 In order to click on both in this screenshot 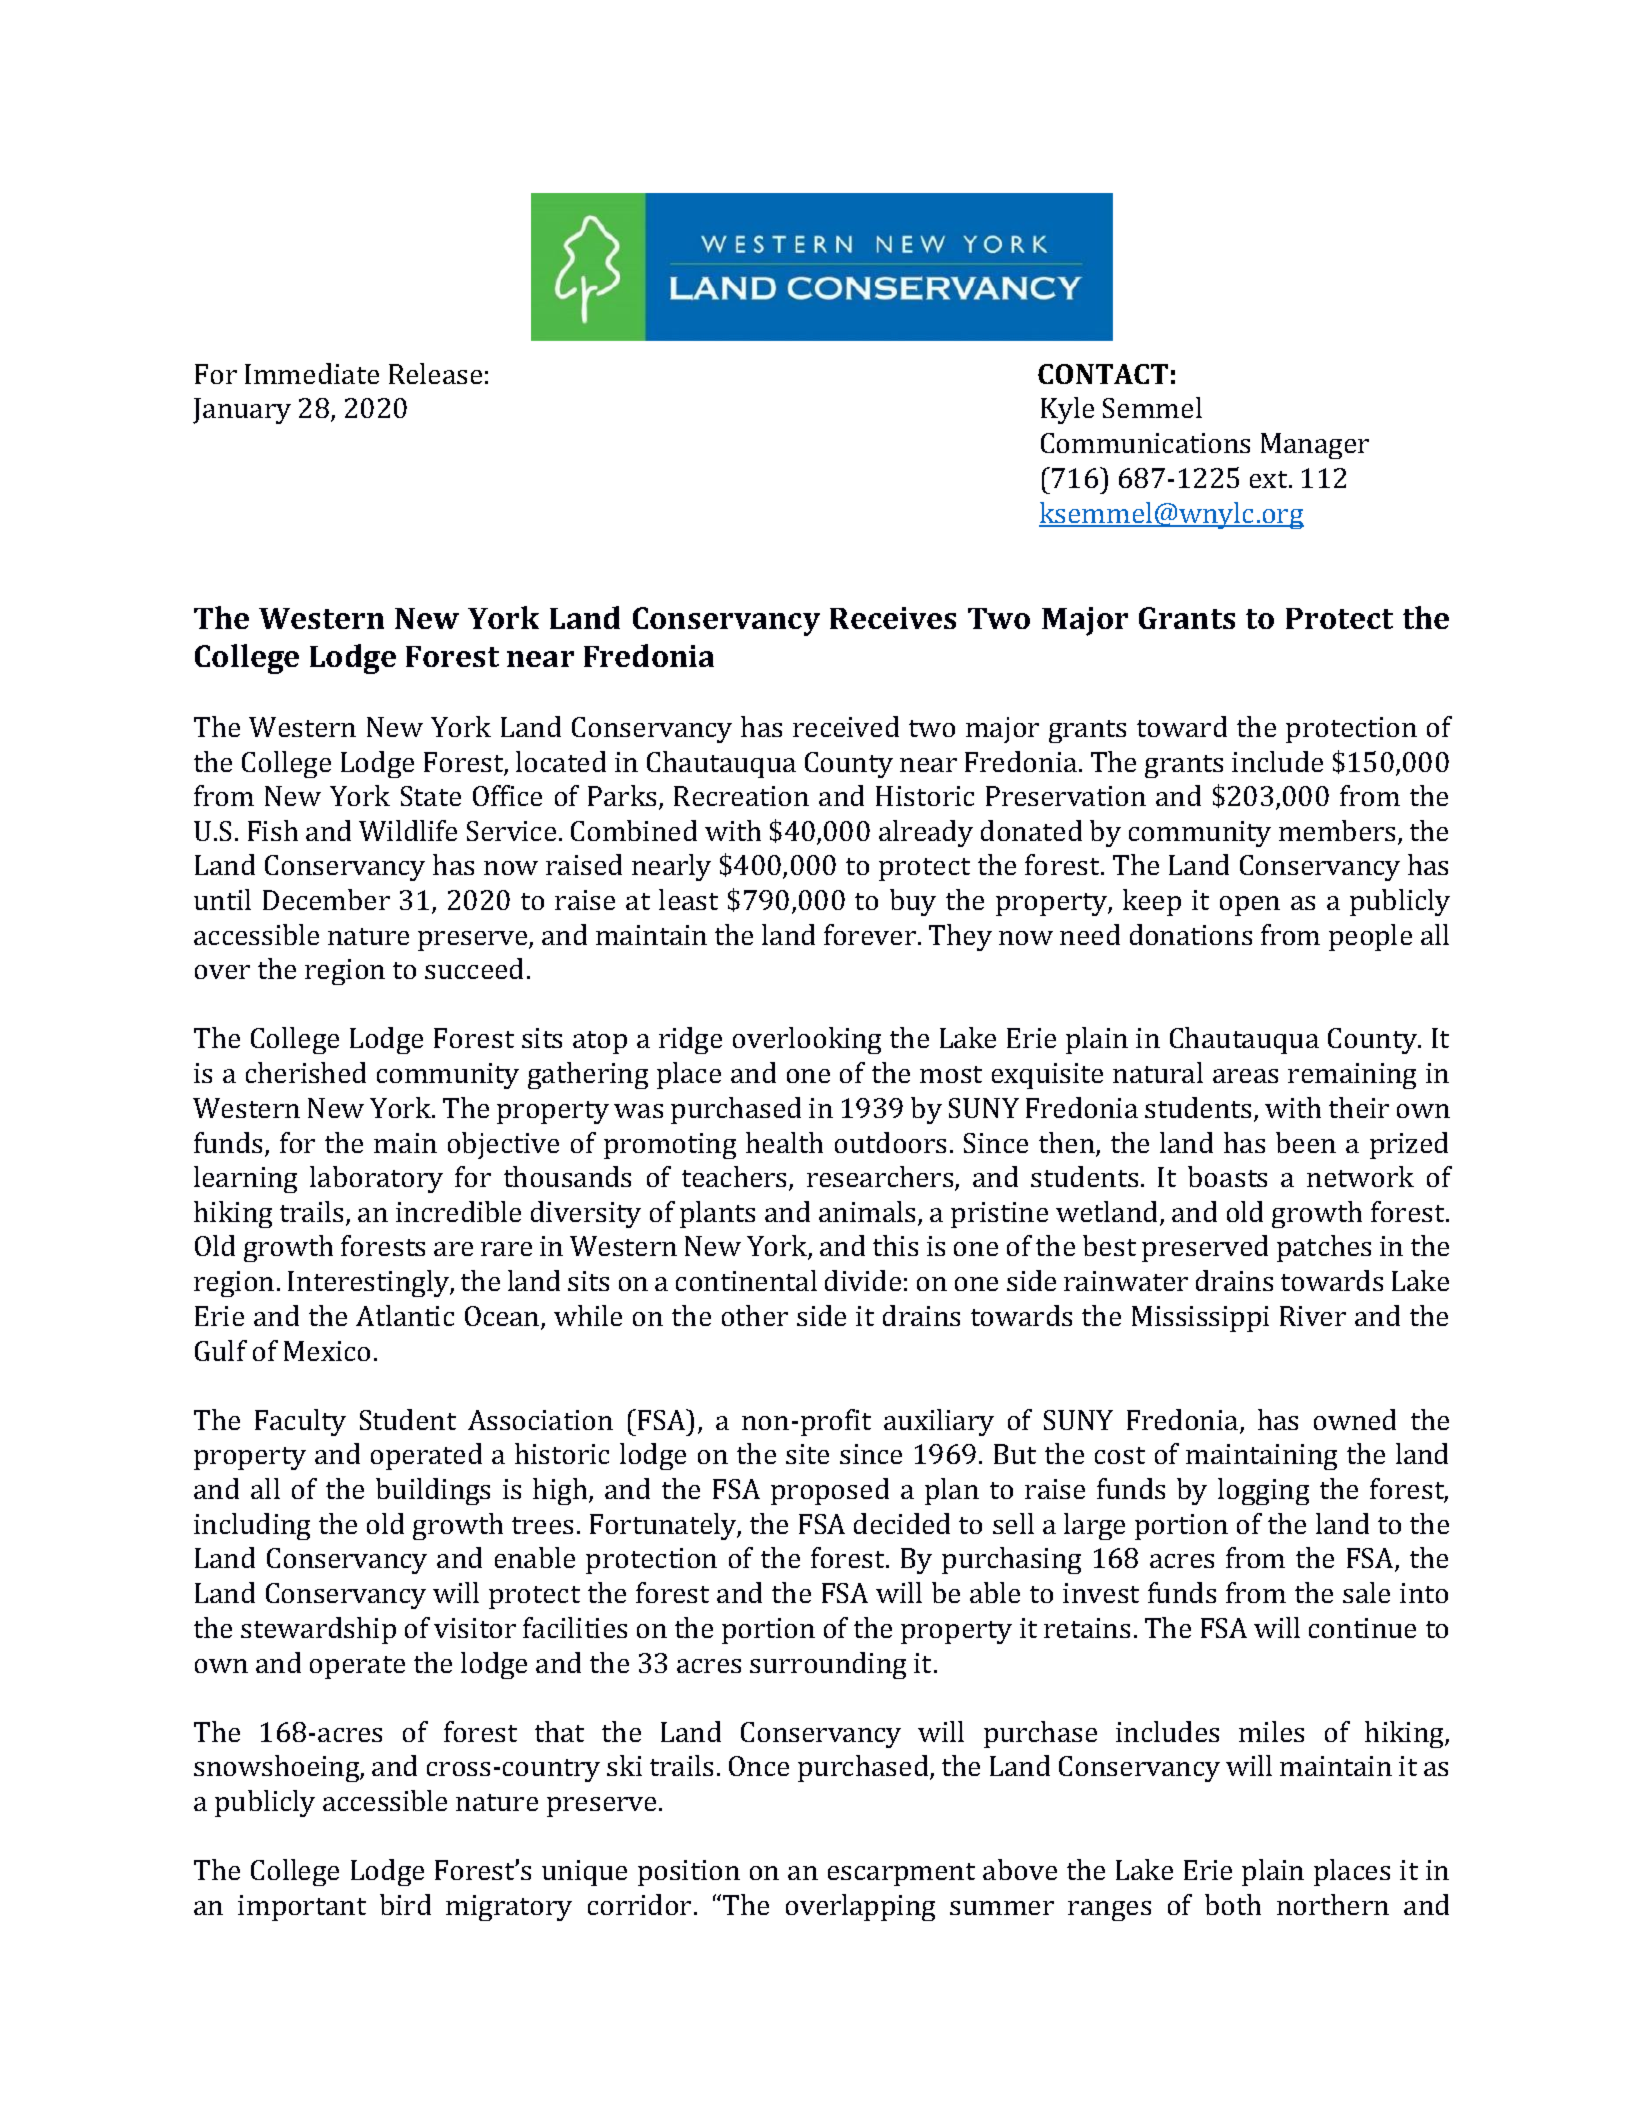, I will do `click(1233, 1904)`.
